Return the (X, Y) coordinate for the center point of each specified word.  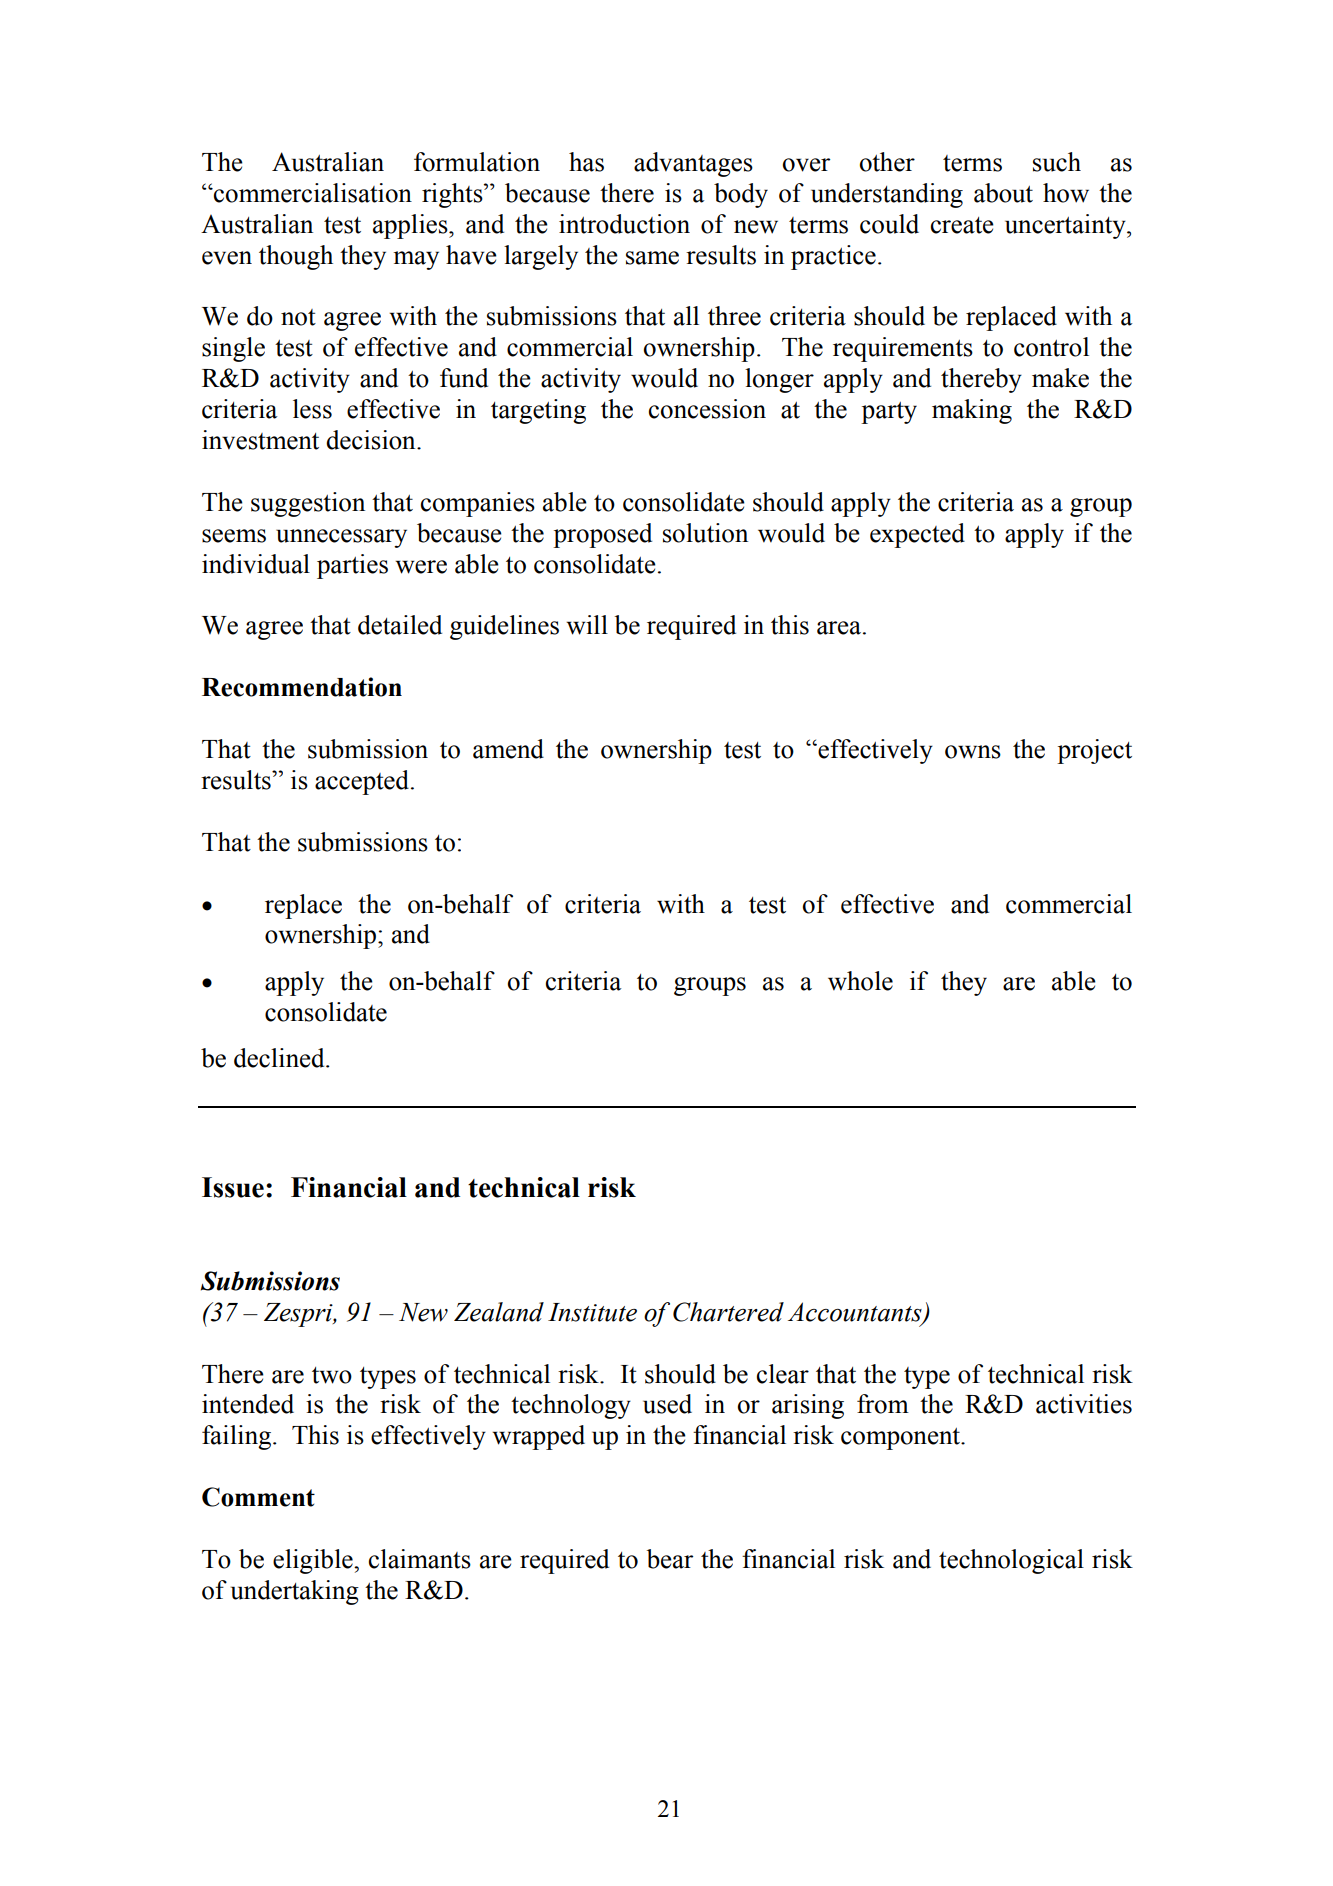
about (1003, 193)
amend (508, 749)
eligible (314, 1561)
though (296, 257)
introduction (624, 224)
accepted (363, 782)
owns (973, 752)
